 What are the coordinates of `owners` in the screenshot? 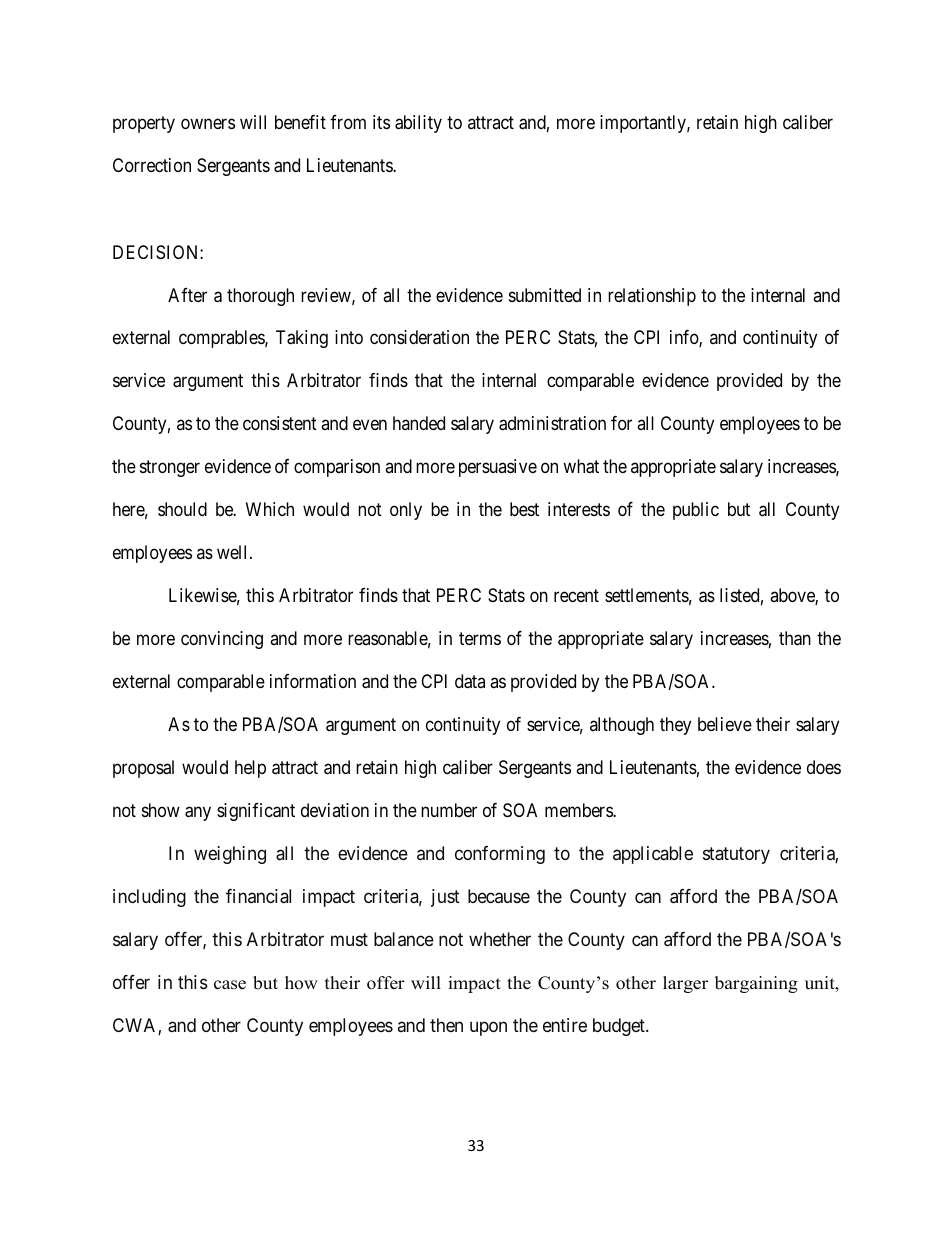 It's located at (208, 124).
